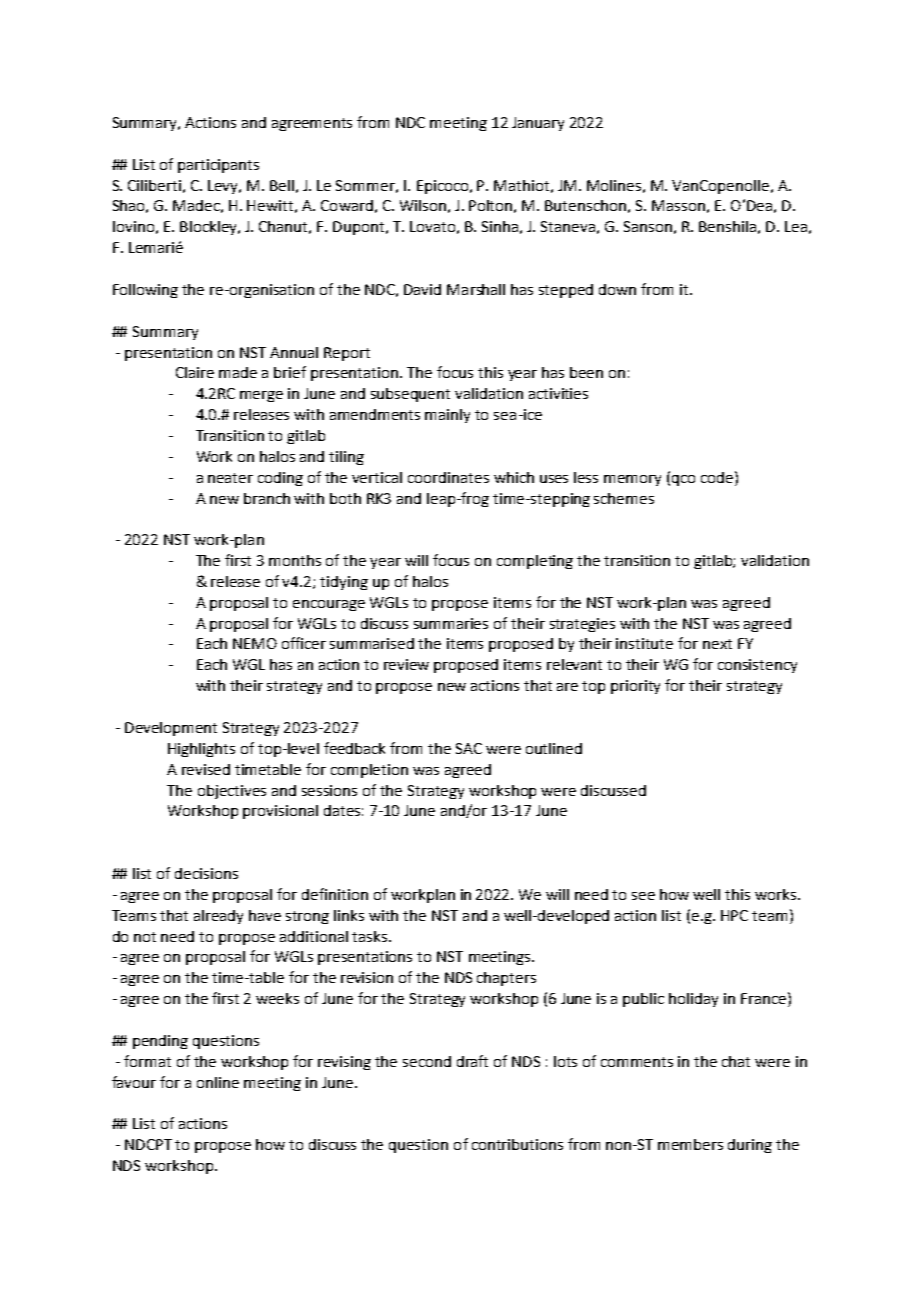  Describe the element at coordinates (538, 124) in the screenshot. I see `January` at that location.
